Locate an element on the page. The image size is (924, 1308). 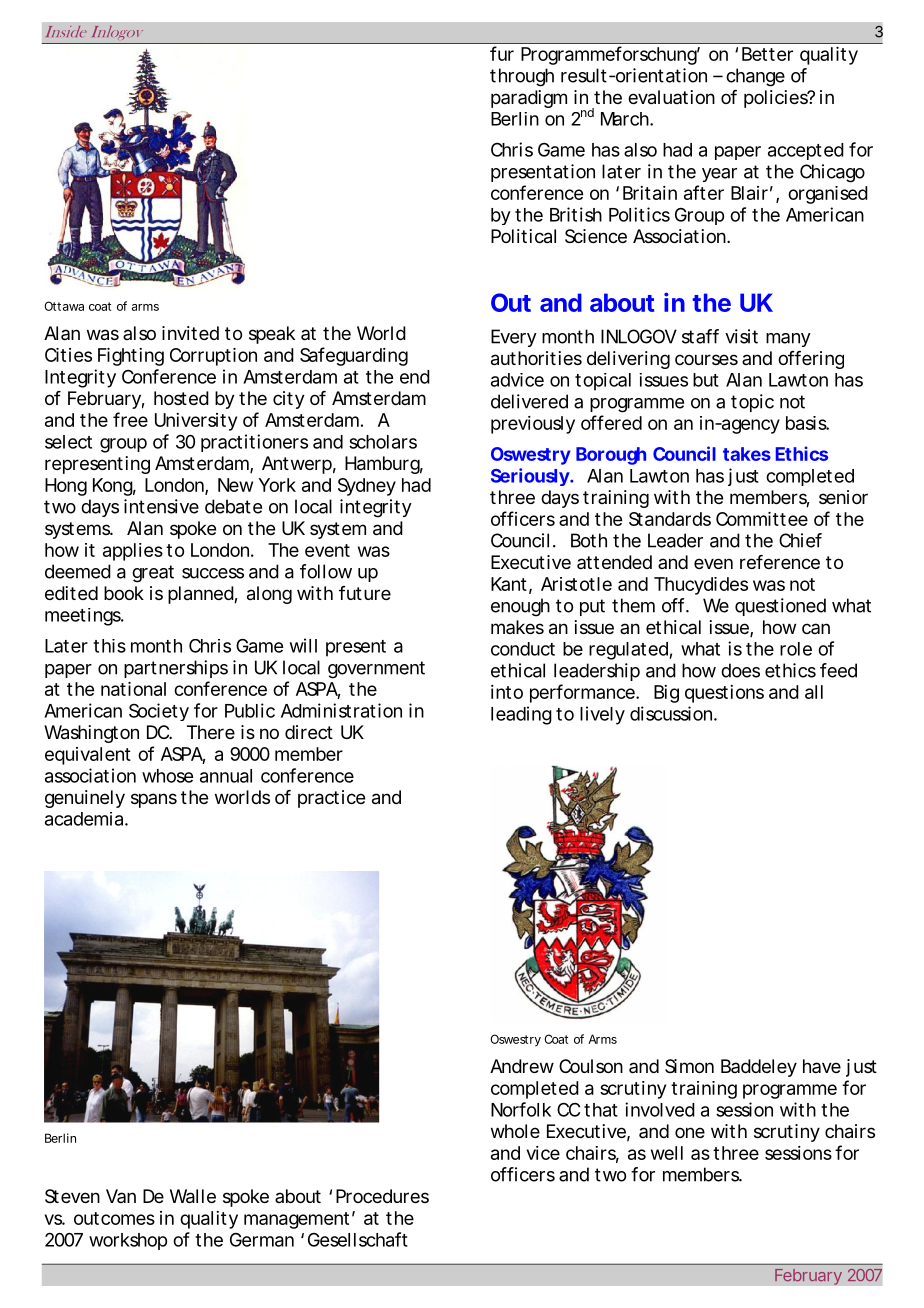
Walle is located at coordinates (193, 1196).
